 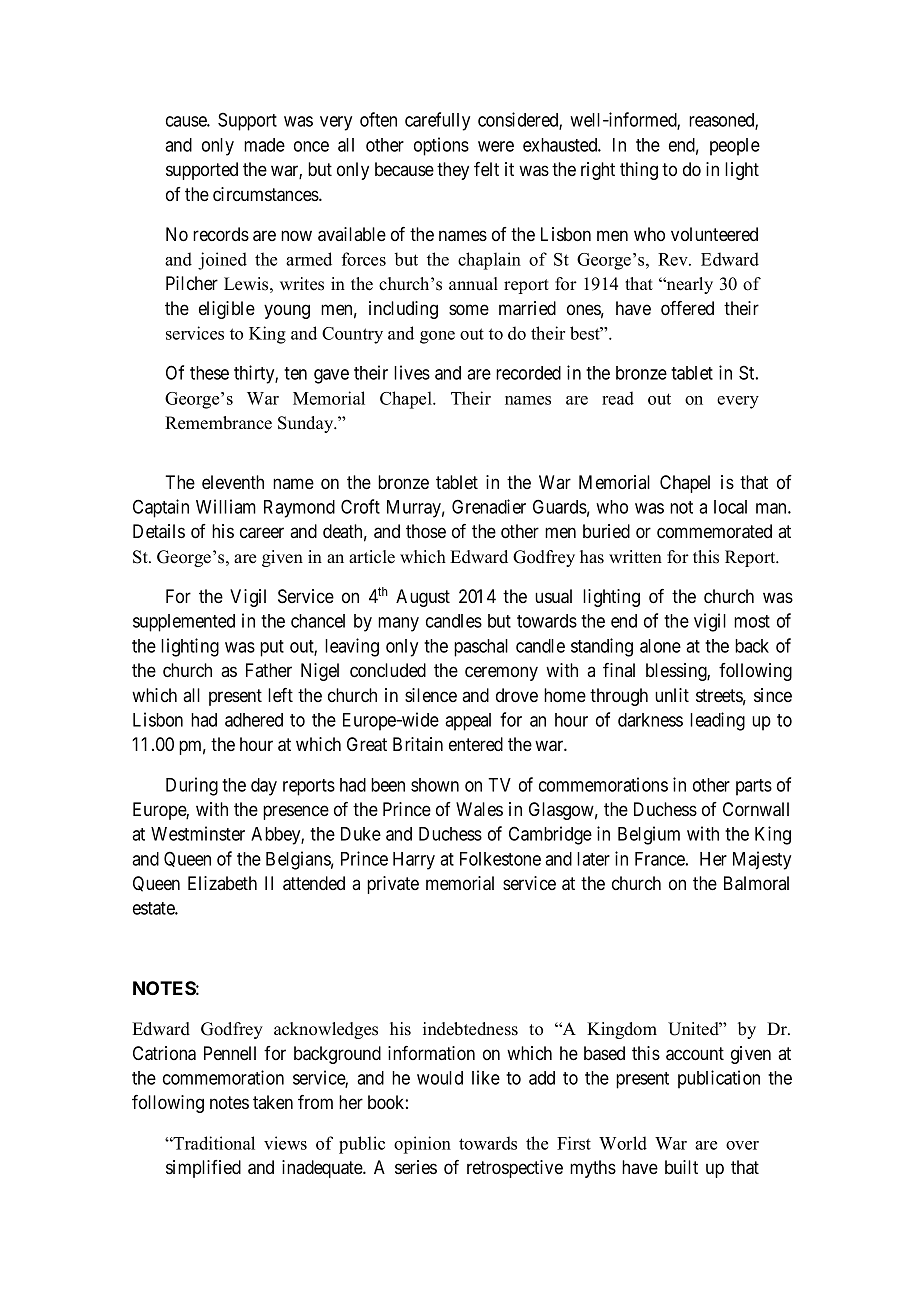 I want to click on alone, so click(x=660, y=646).
